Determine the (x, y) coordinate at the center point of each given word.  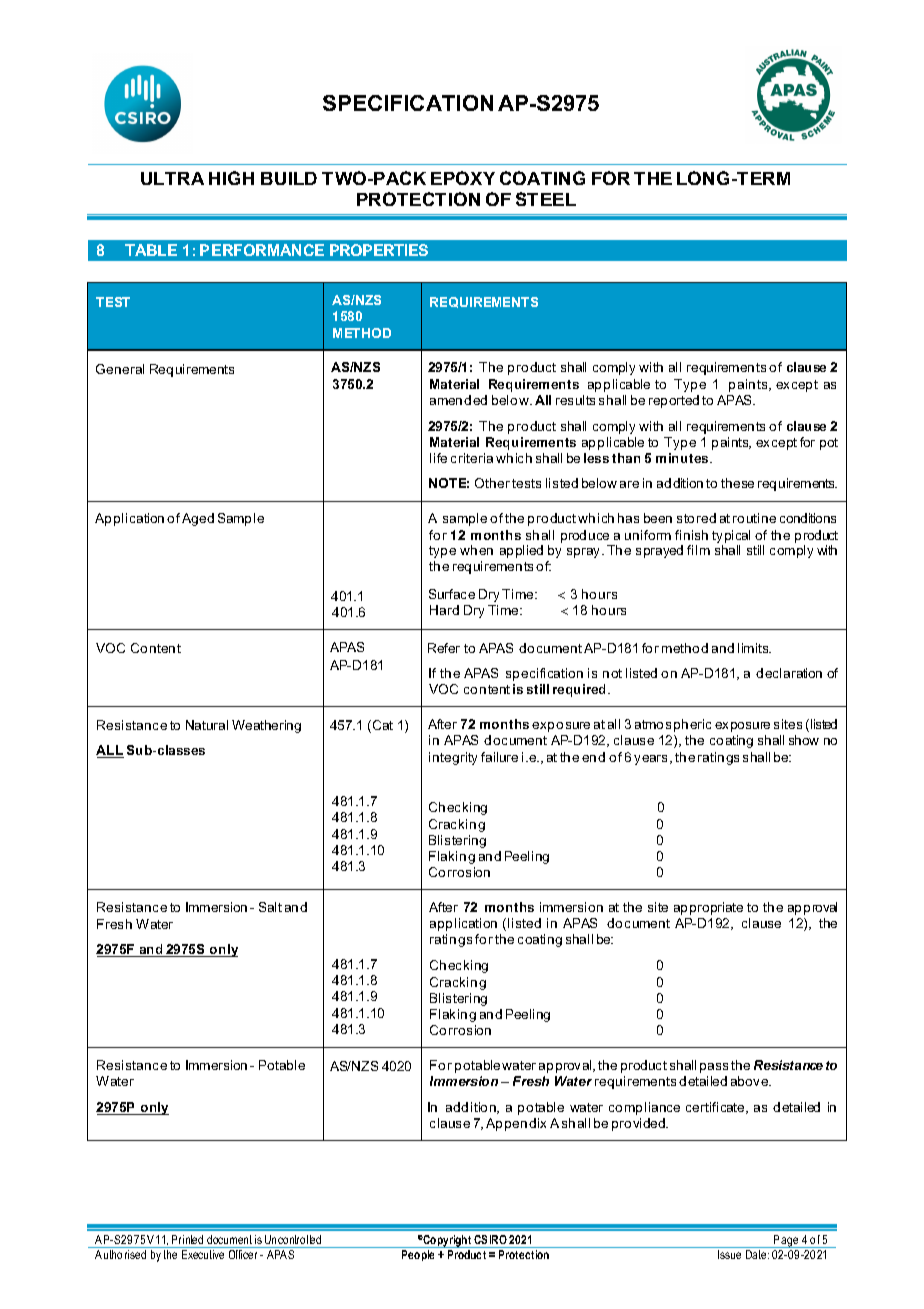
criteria (472, 458)
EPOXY (463, 178)
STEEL (546, 199)
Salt (270, 907)
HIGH (231, 178)
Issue (729, 1254)
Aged (198, 519)
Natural (207, 725)
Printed (187, 1239)
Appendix (516, 1124)
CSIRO (490, 1239)
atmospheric (673, 725)
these (737, 483)
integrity (453, 758)
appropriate (708, 908)
